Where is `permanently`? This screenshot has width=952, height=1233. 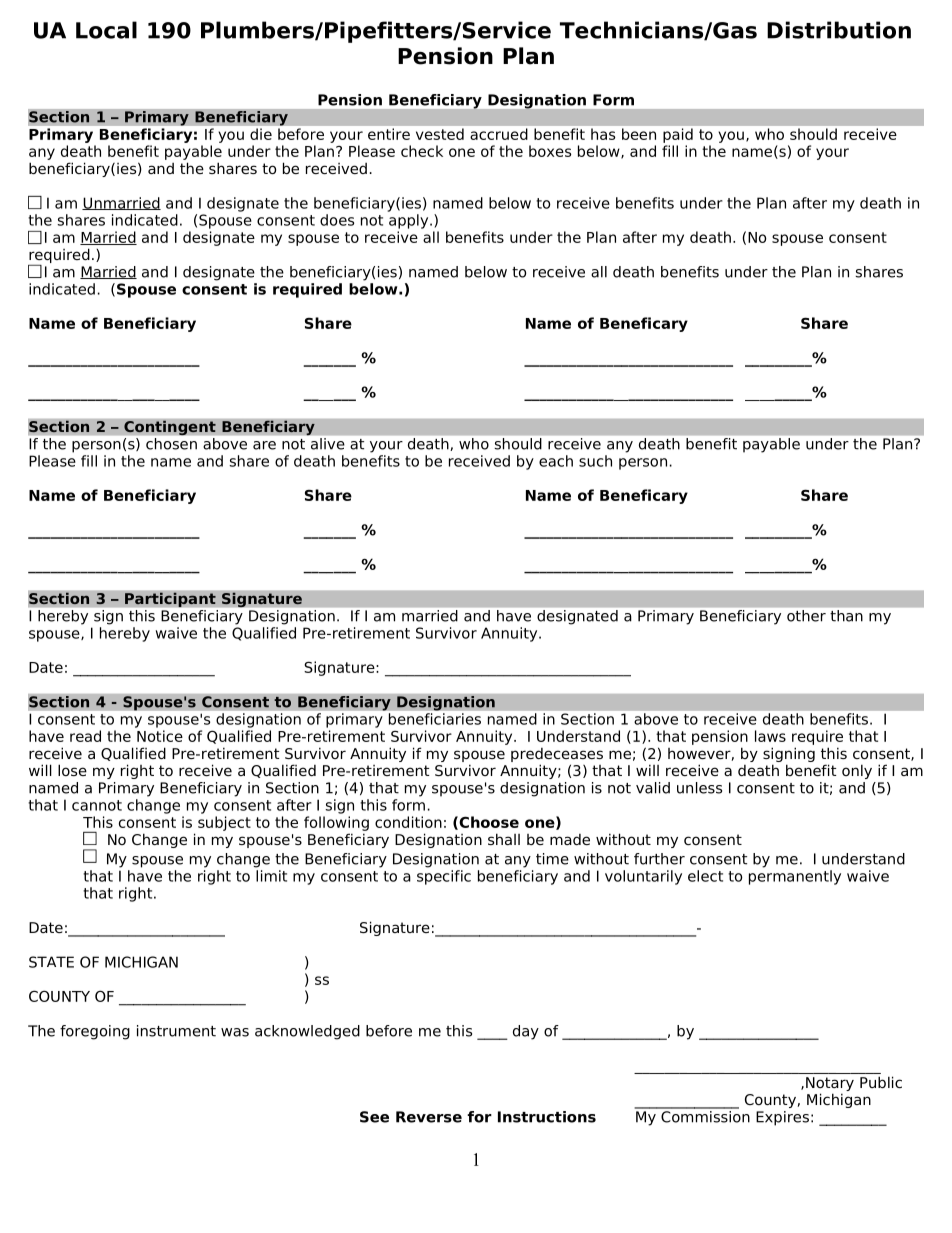 permanently is located at coordinates (795, 877).
